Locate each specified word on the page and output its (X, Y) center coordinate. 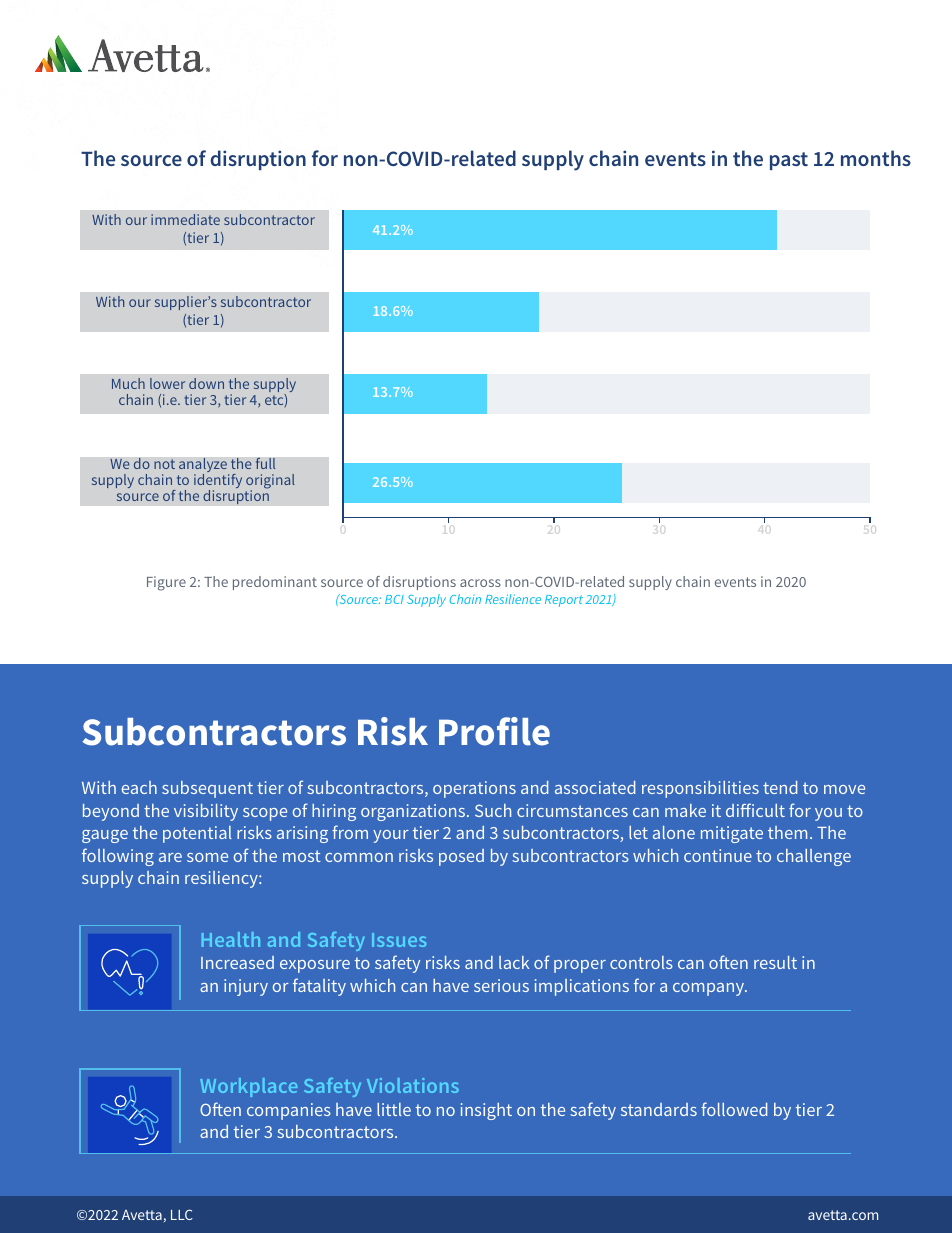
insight (486, 1111)
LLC (182, 1214)
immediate (185, 219)
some (207, 857)
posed (461, 857)
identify (218, 482)
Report (564, 601)
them (787, 832)
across (480, 583)
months (876, 158)
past (789, 161)
